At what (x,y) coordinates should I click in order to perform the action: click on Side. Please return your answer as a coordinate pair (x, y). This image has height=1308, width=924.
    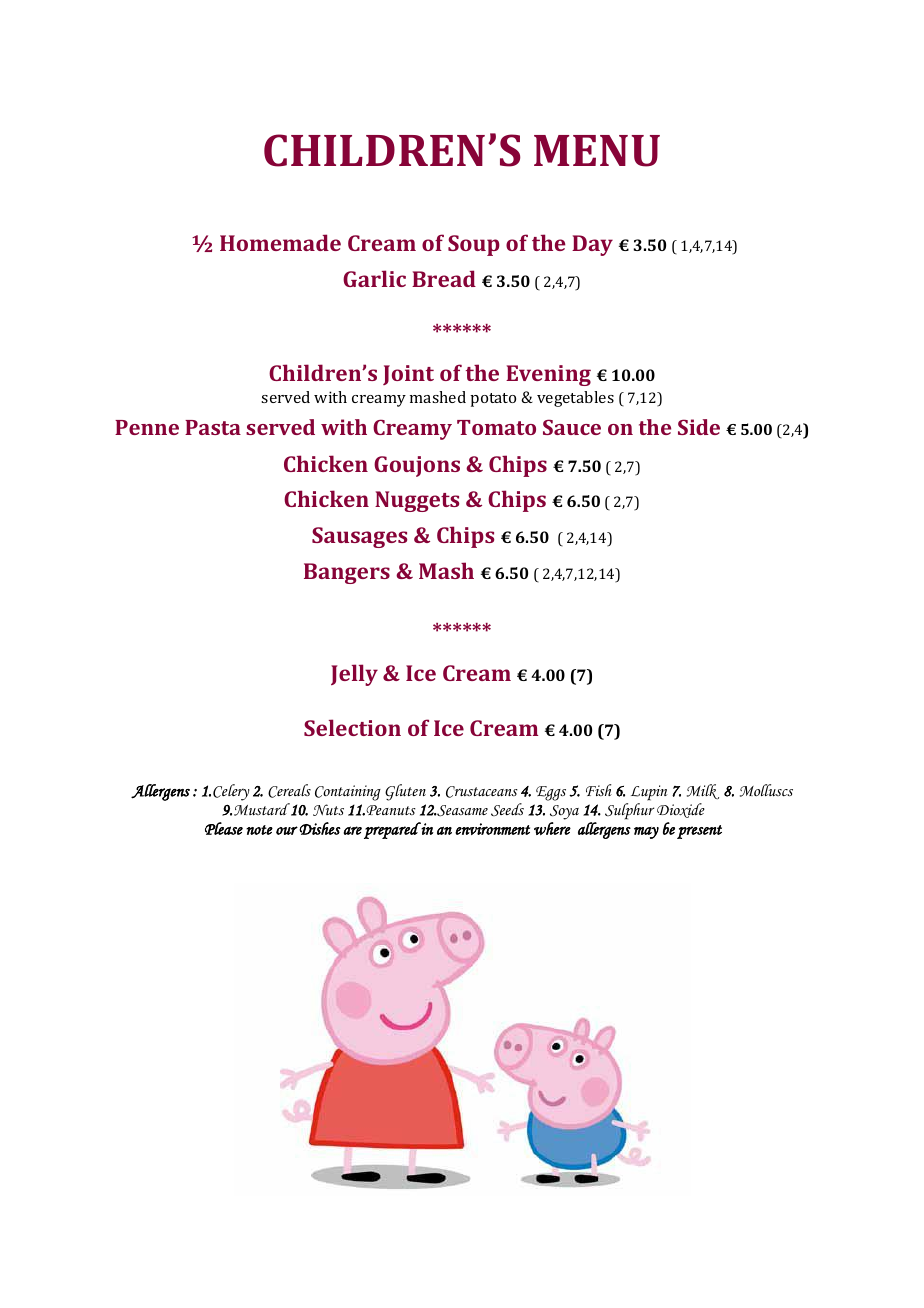
    Looking at the image, I should click on (699, 427).
